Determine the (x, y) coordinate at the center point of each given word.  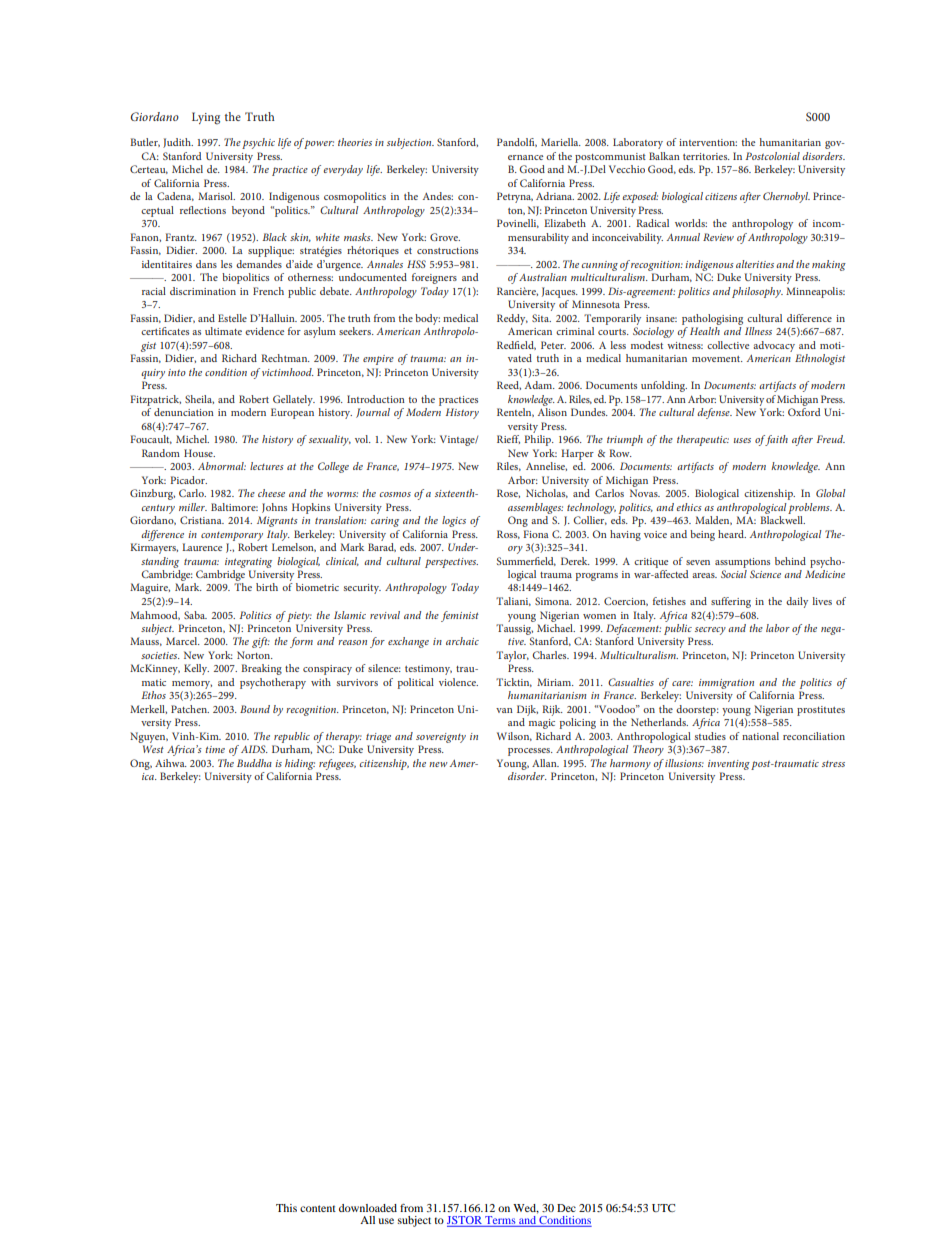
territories (706, 156)
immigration (726, 684)
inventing (729, 765)
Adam (540, 385)
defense (714, 413)
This (286, 1208)
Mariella (561, 142)
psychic (258, 143)
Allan (545, 763)
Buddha (254, 763)
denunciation (184, 412)
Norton (255, 655)
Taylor (512, 656)
